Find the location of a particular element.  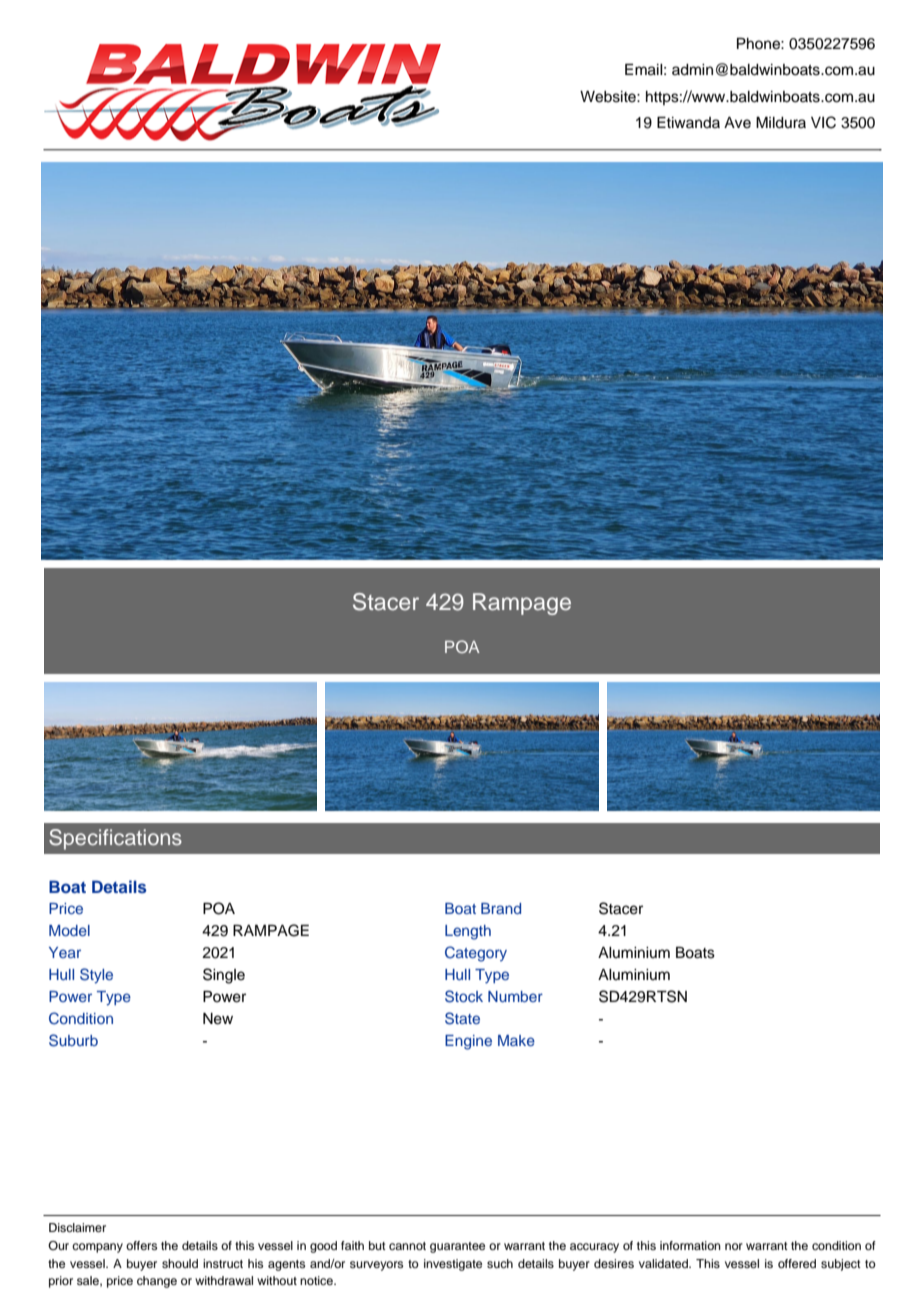

Brand is located at coordinates (501, 908).
